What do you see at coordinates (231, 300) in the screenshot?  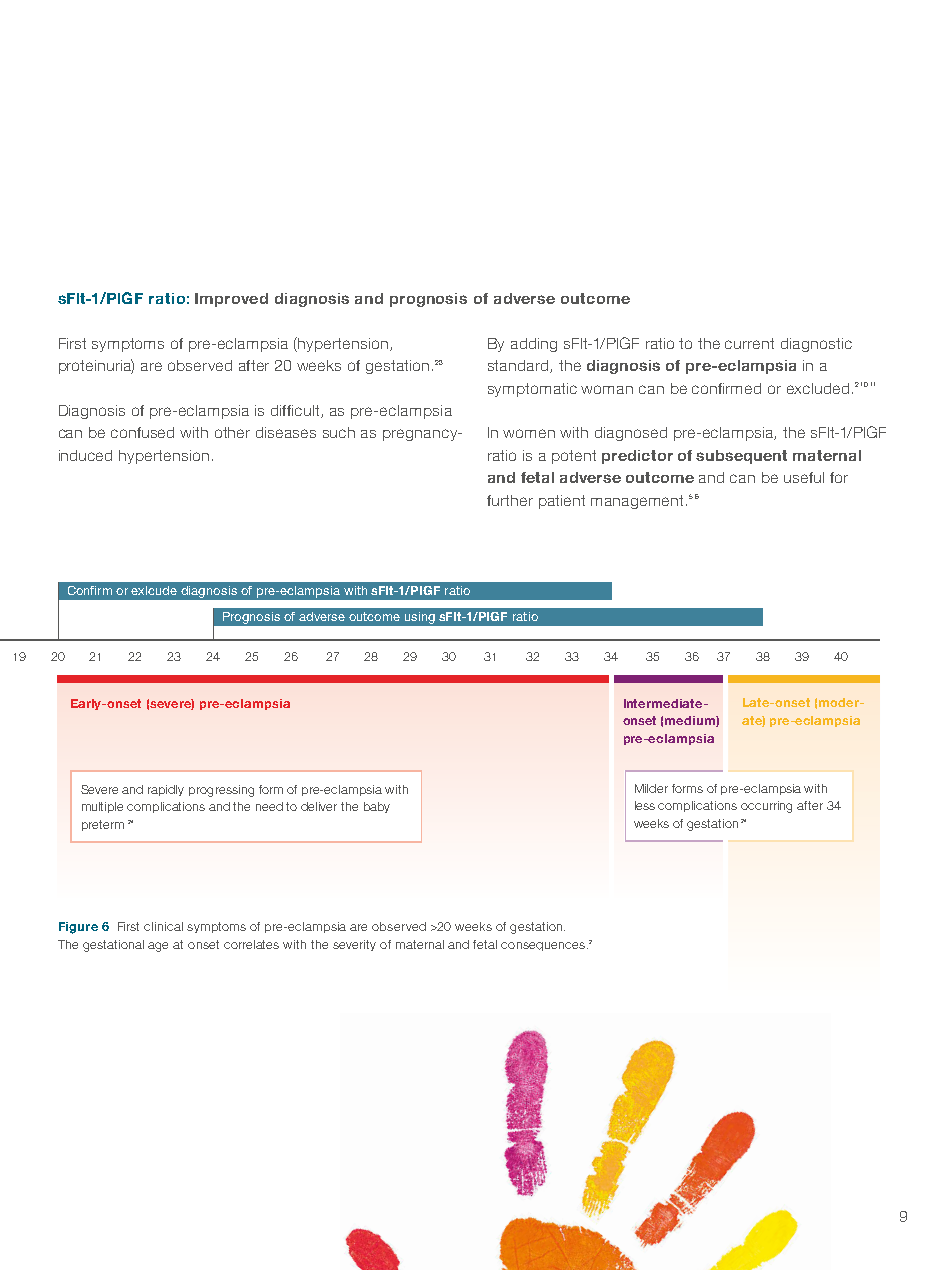 I see `Improved` at bounding box center [231, 300].
